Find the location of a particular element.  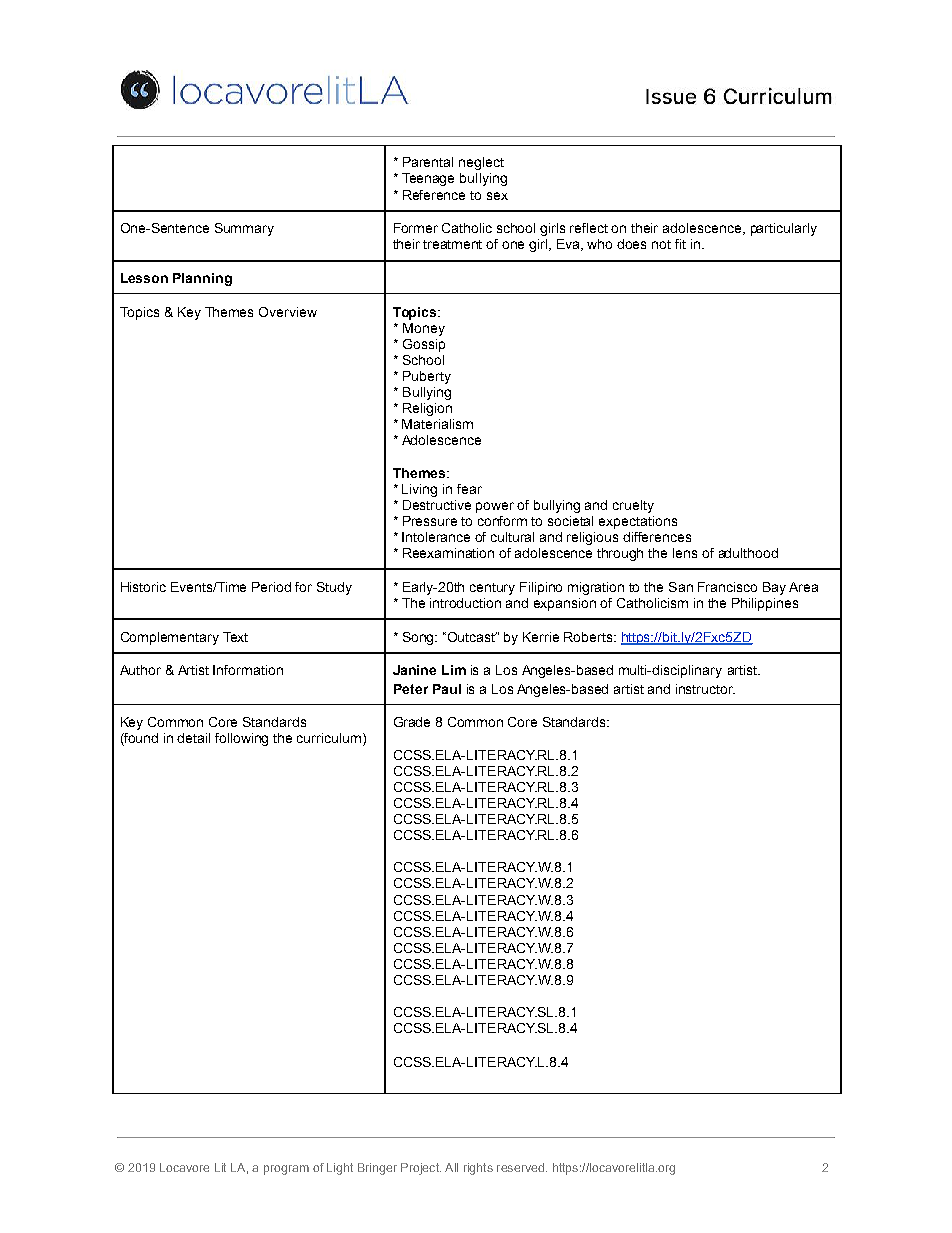

particularly is located at coordinates (784, 229).
